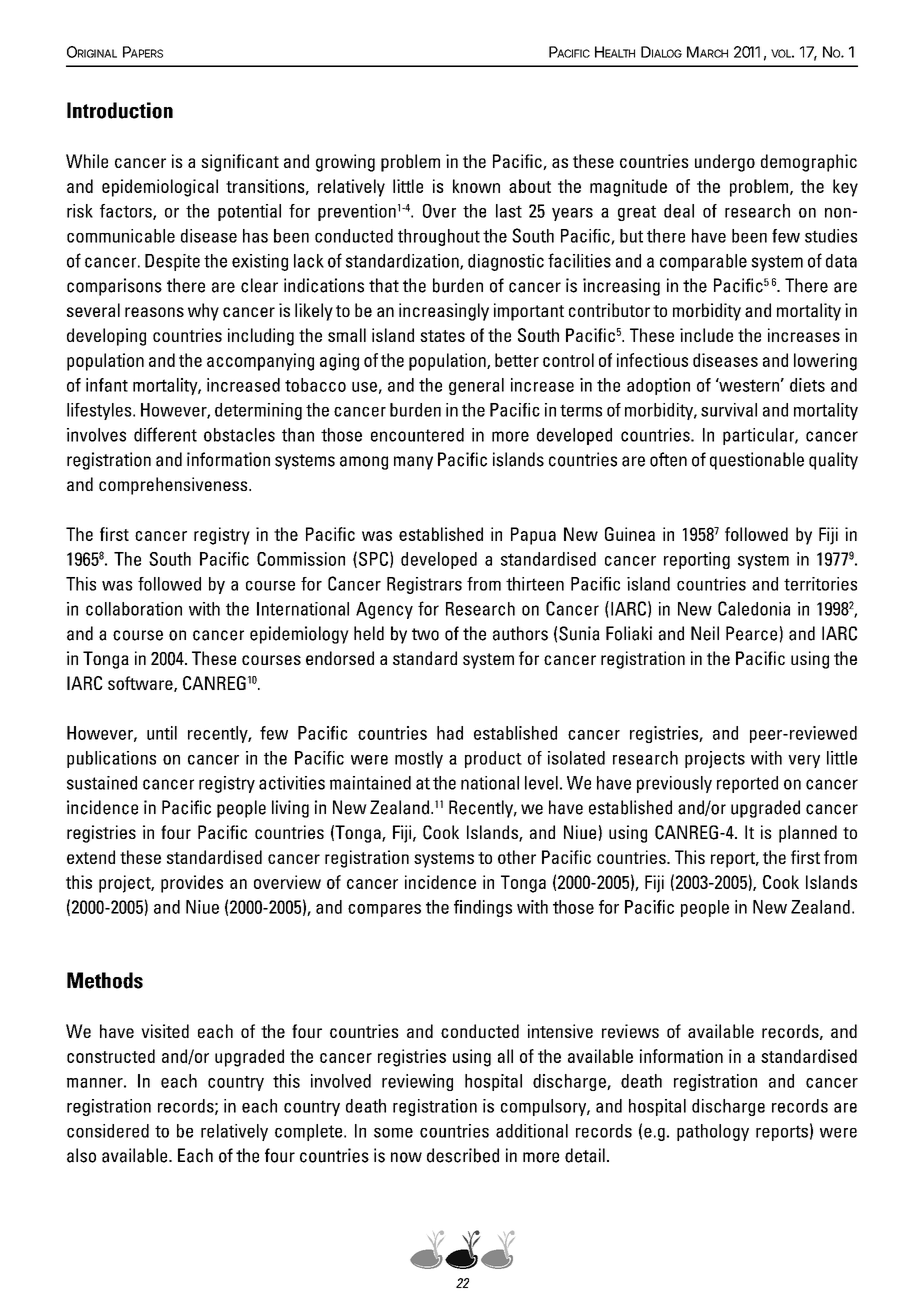 The width and height of the page is (924, 1308). I want to click on known, so click(476, 186).
